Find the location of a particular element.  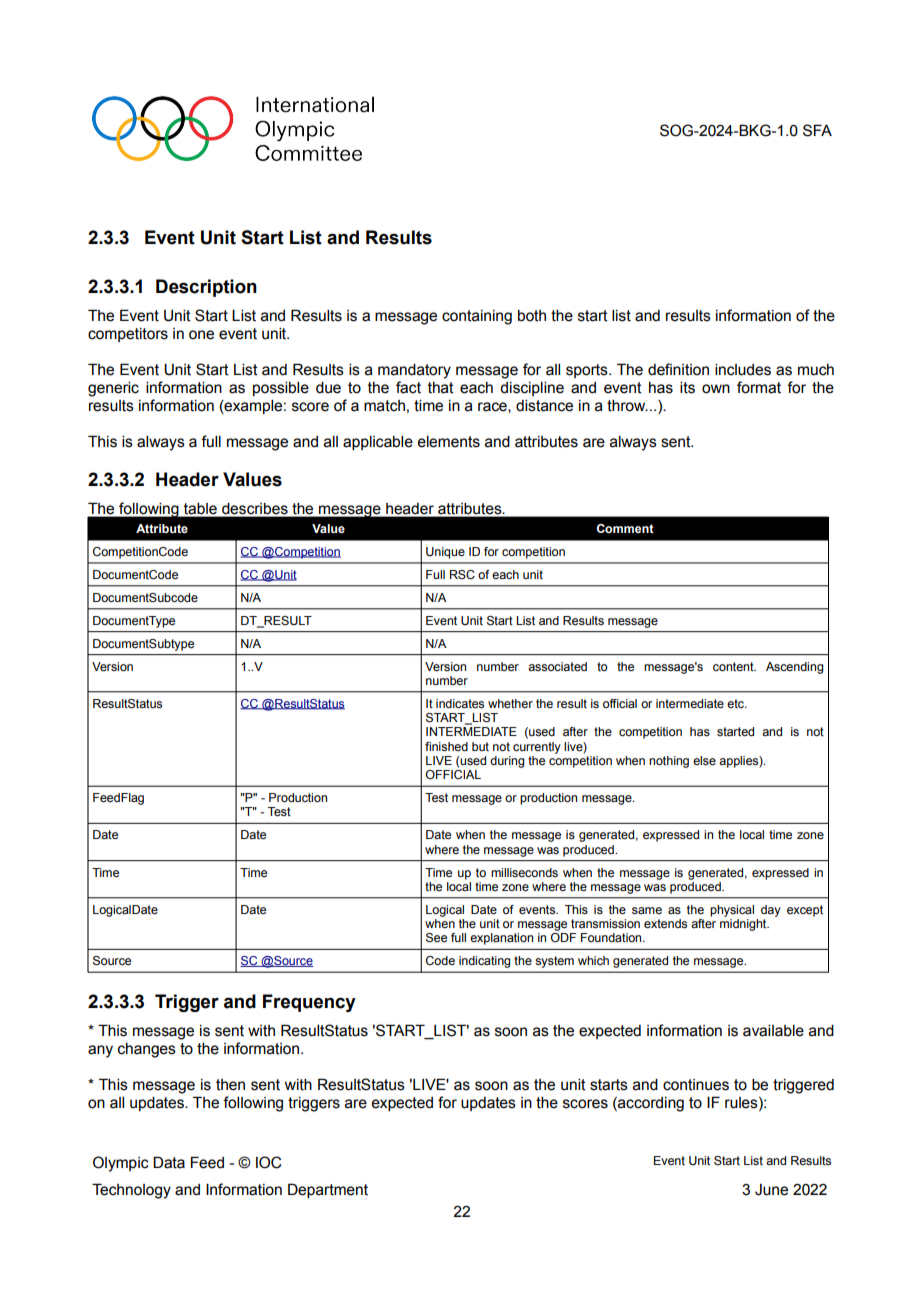

content is located at coordinates (734, 666).
